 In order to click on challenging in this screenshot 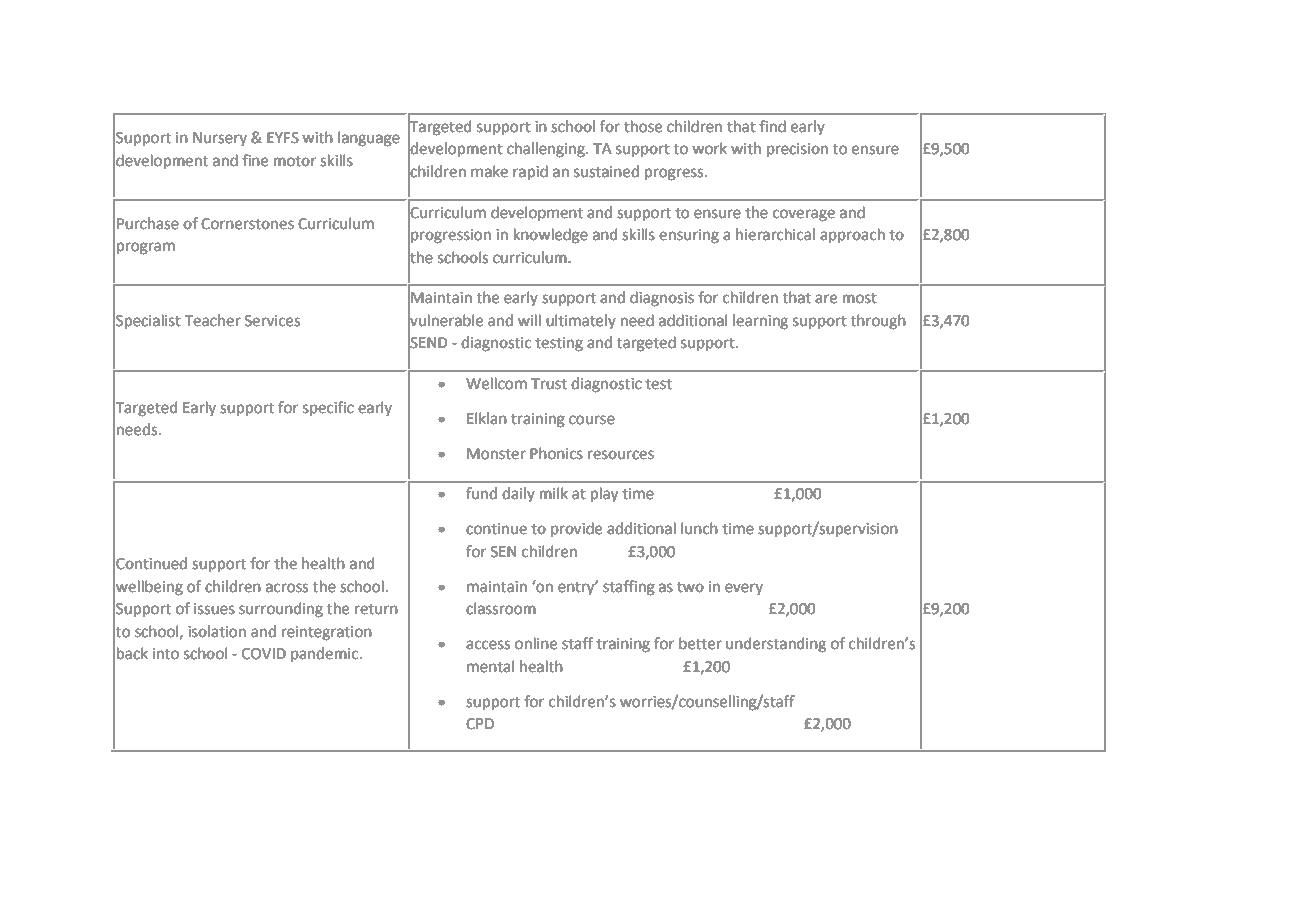, I will do `click(547, 150)`.
